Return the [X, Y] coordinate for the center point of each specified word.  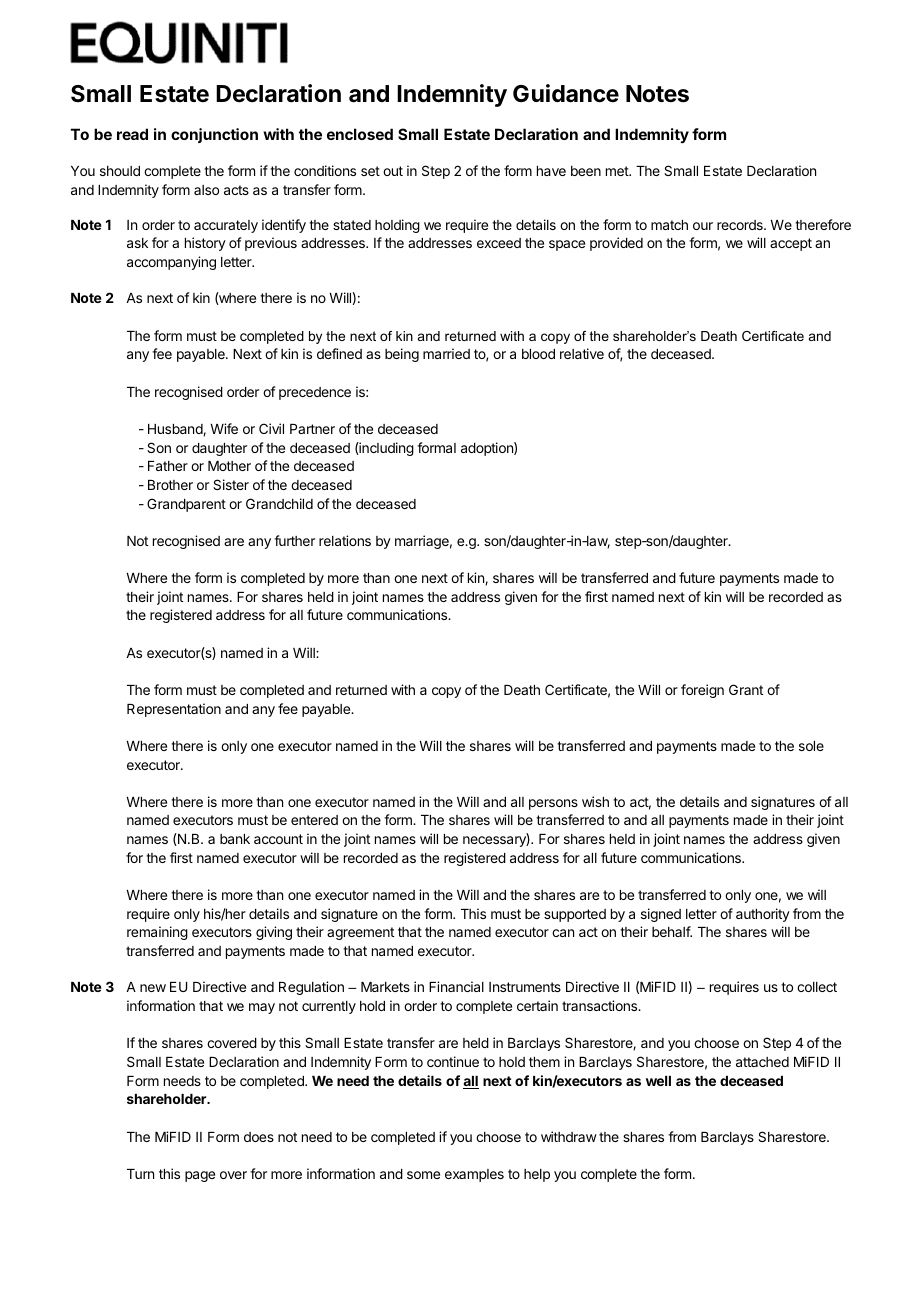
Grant [746, 689]
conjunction [214, 135]
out [393, 171]
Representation [174, 710]
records [741, 225]
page [200, 1176]
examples [474, 1175]
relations [345, 540]
